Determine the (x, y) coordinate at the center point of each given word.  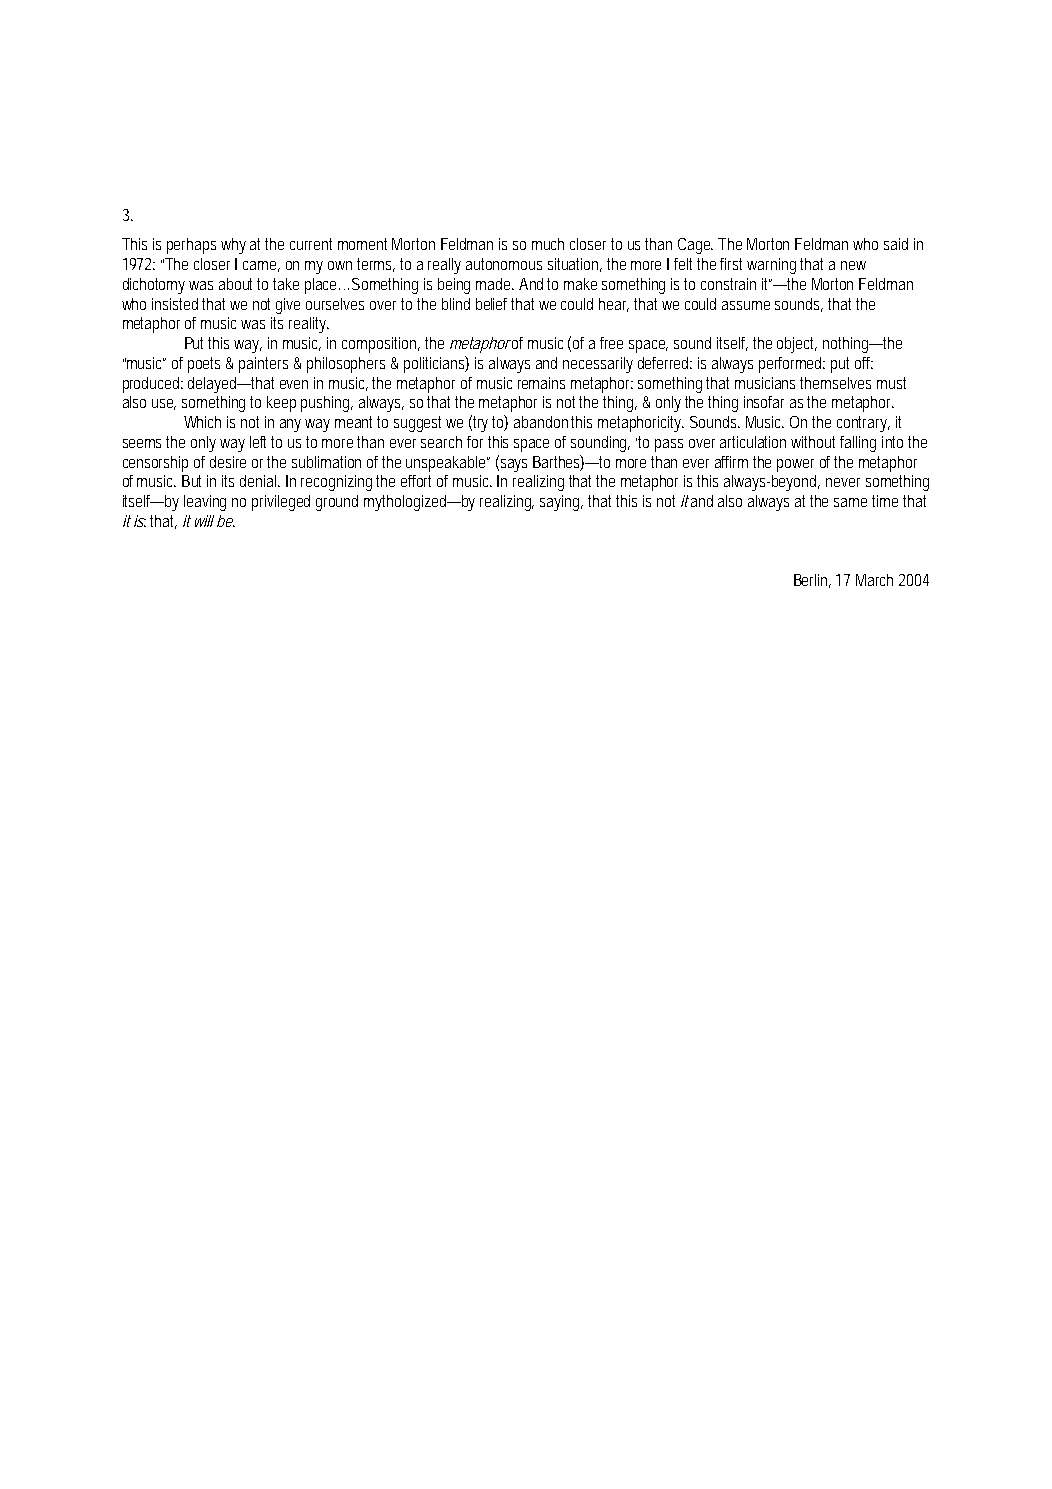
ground (337, 503)
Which (202, 422)
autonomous (504, 264)
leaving (205, 503)
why (233, 246)
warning (771, 266)
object (797, 345)
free (611, 343)
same (850, 502)
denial (259, 481)
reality (308, 325)
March (874, 580)
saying (561, 503)
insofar (764, 402)
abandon (541, 422)
